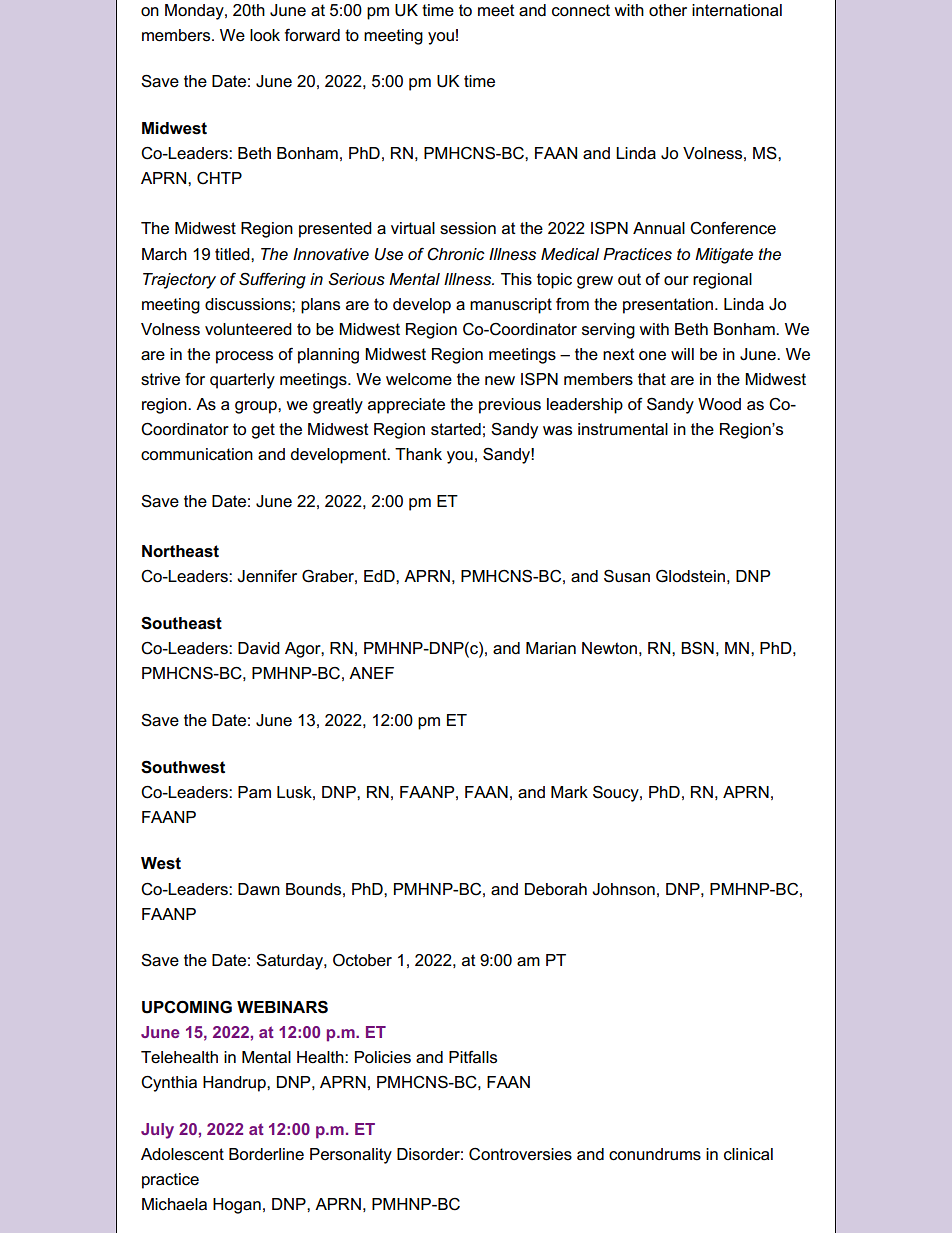 This document has height=1233, width=952. What do you see at coordinates (248, 329) in the document?
I see `volunteered` at bounding box center [248, 329].
